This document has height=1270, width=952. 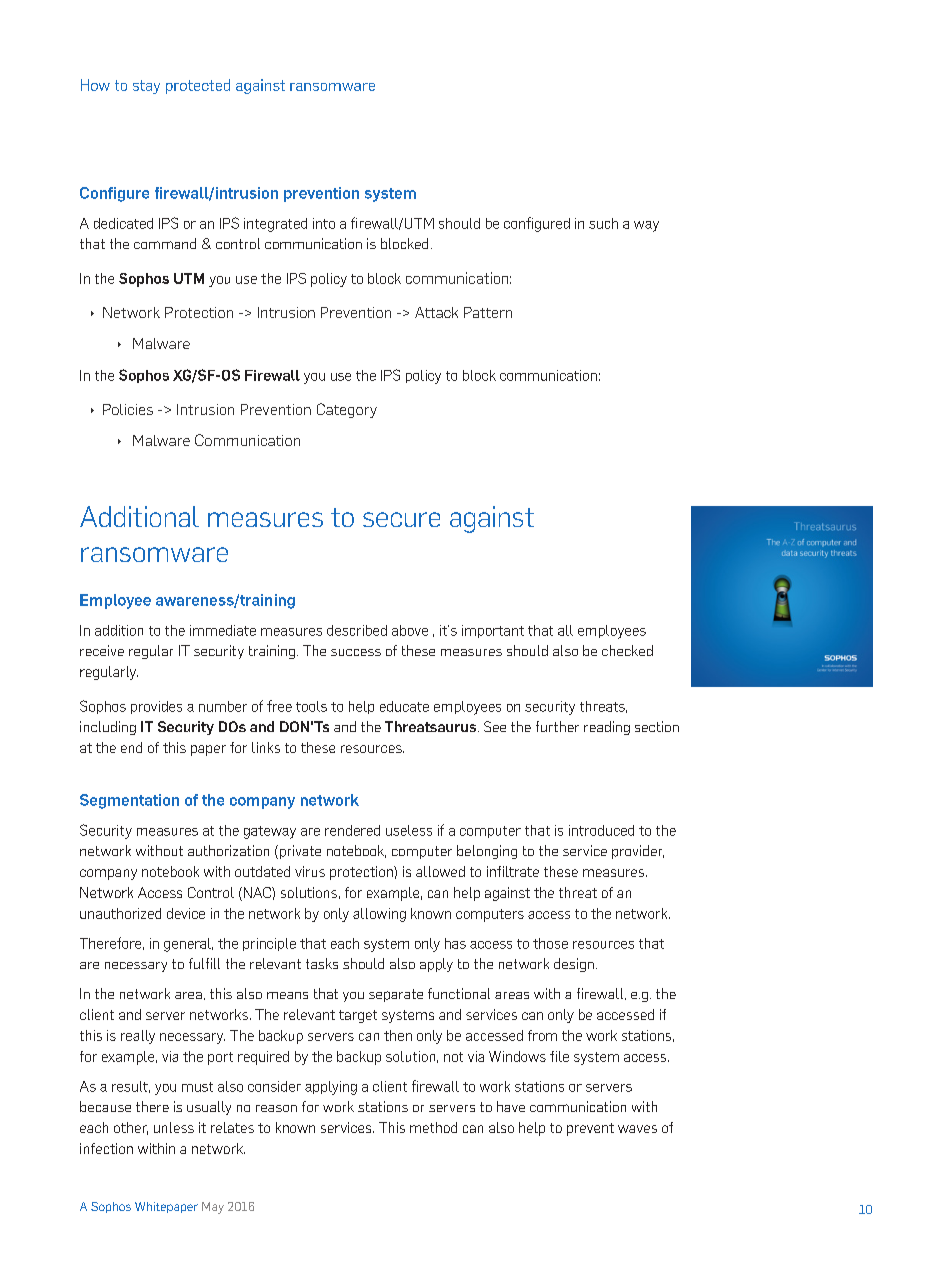 What do you see at coordinates (627, 650) in the document?
I see `checked` at bounding box center [627, 650].
